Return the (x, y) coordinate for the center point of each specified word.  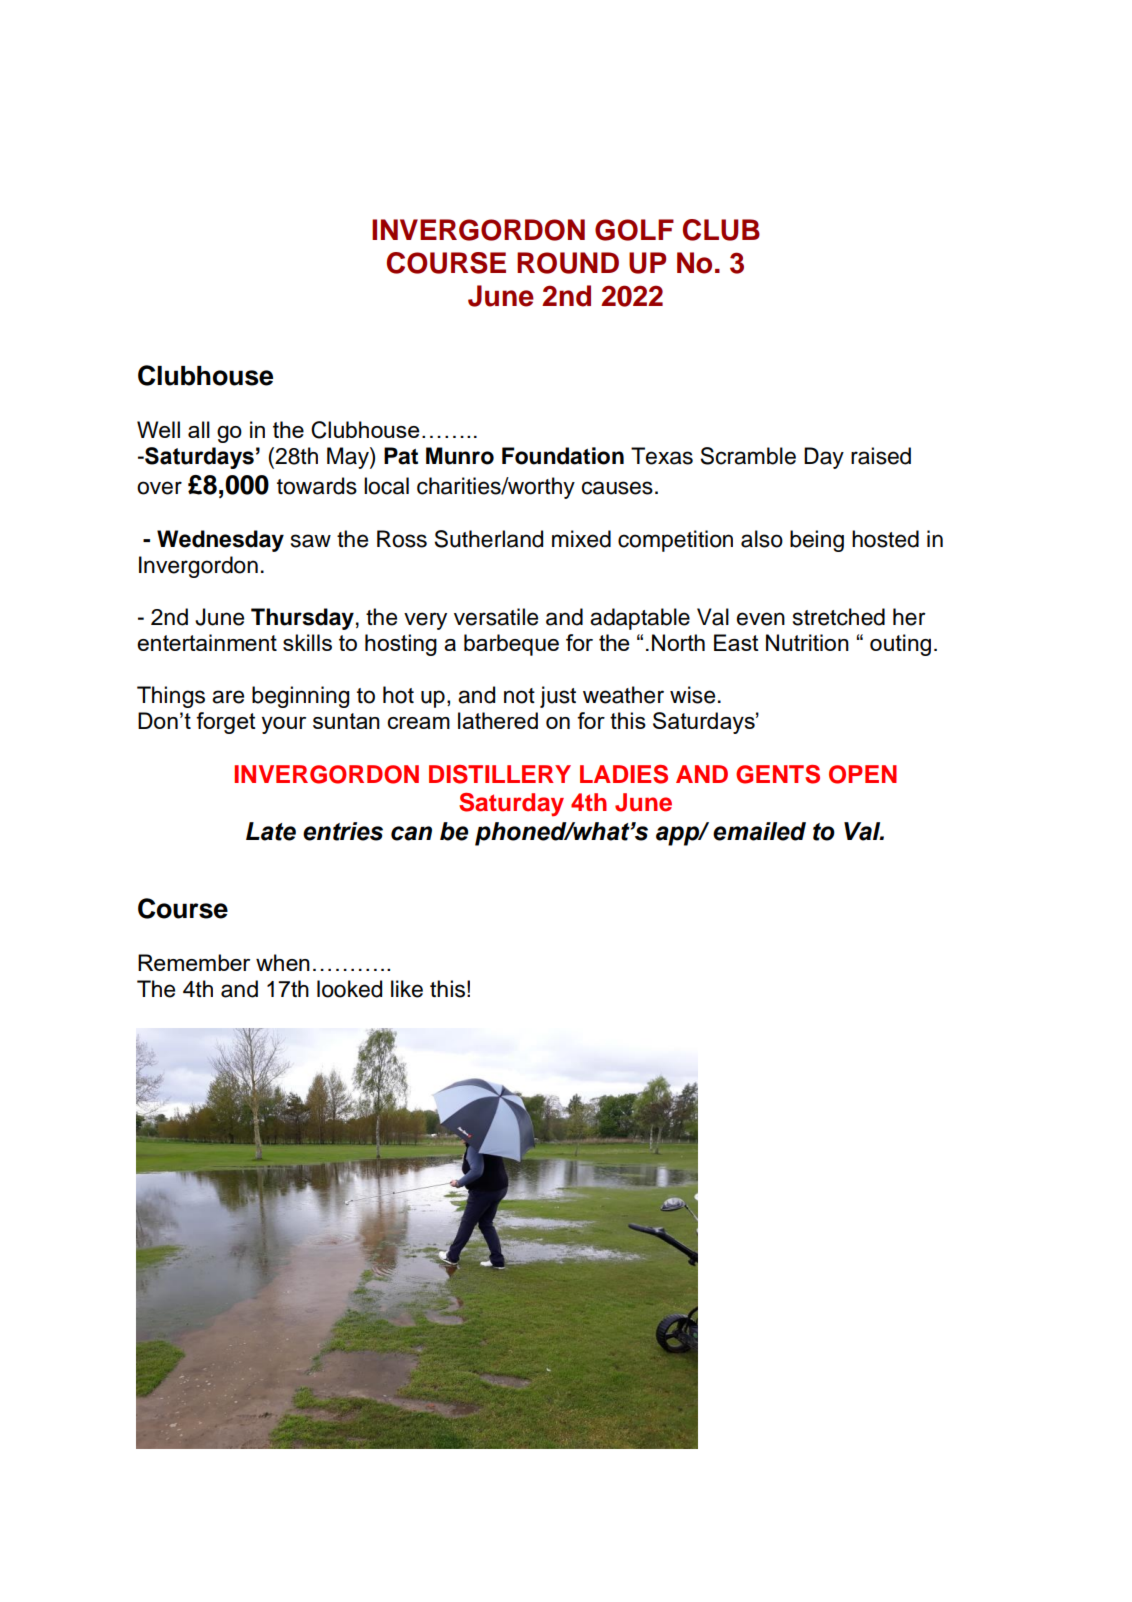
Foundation (563, 456)
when (283, 962)
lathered (498, 720)
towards (317, 486)
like (407, 989)
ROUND (568, 263)
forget (226, 723)
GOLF (634, 230)
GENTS (778, 774)
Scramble (748, 456)
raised (881, 456)
